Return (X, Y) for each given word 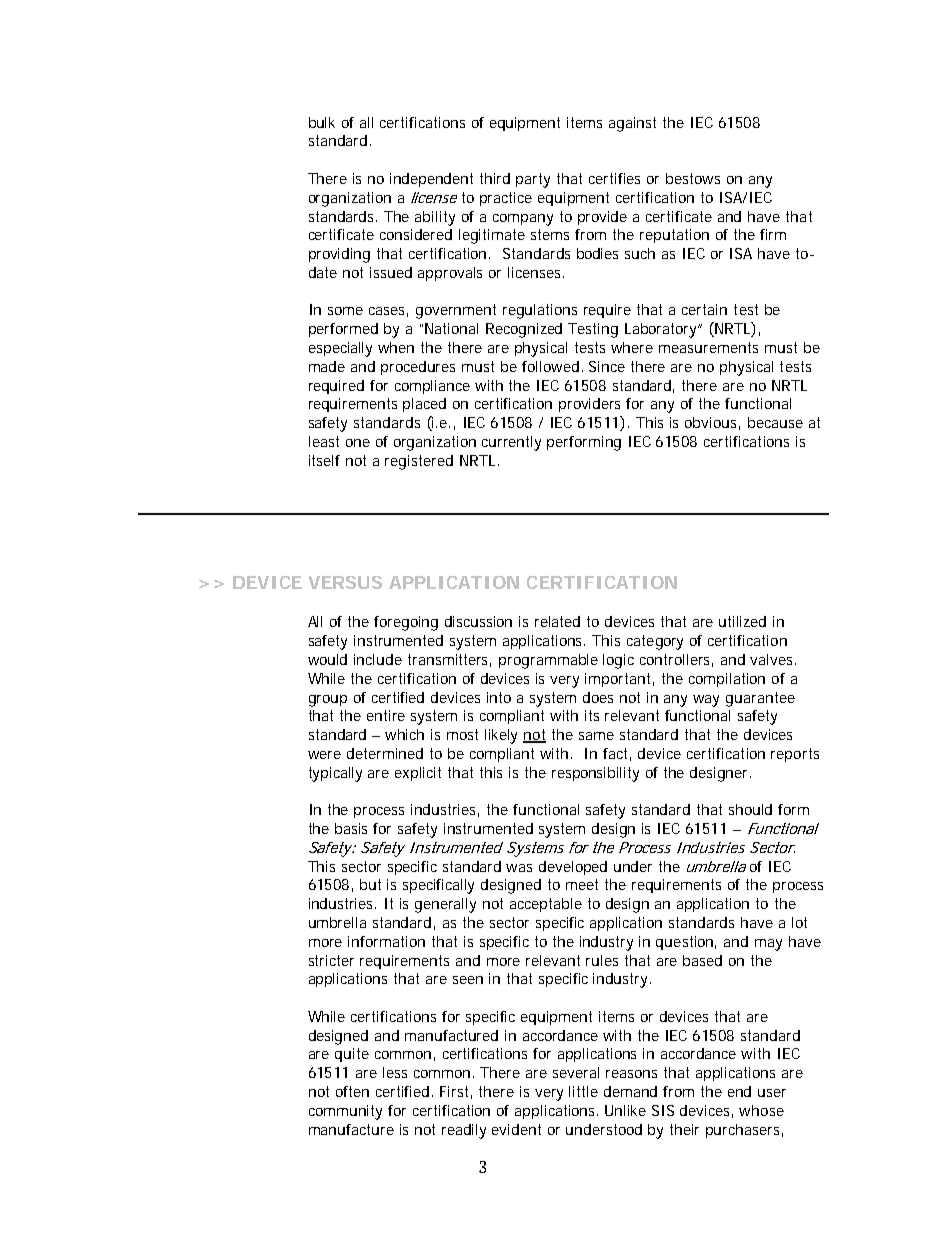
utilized (742, 621)
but (370, 884)
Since (607, 366)
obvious (710, 422)
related (557, 621)
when (396, 347)
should (750, 809)
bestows (693, 178)
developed (573, 868)
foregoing (406, 623)
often (352, 1091)
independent (431, 180)
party (533, 180)
